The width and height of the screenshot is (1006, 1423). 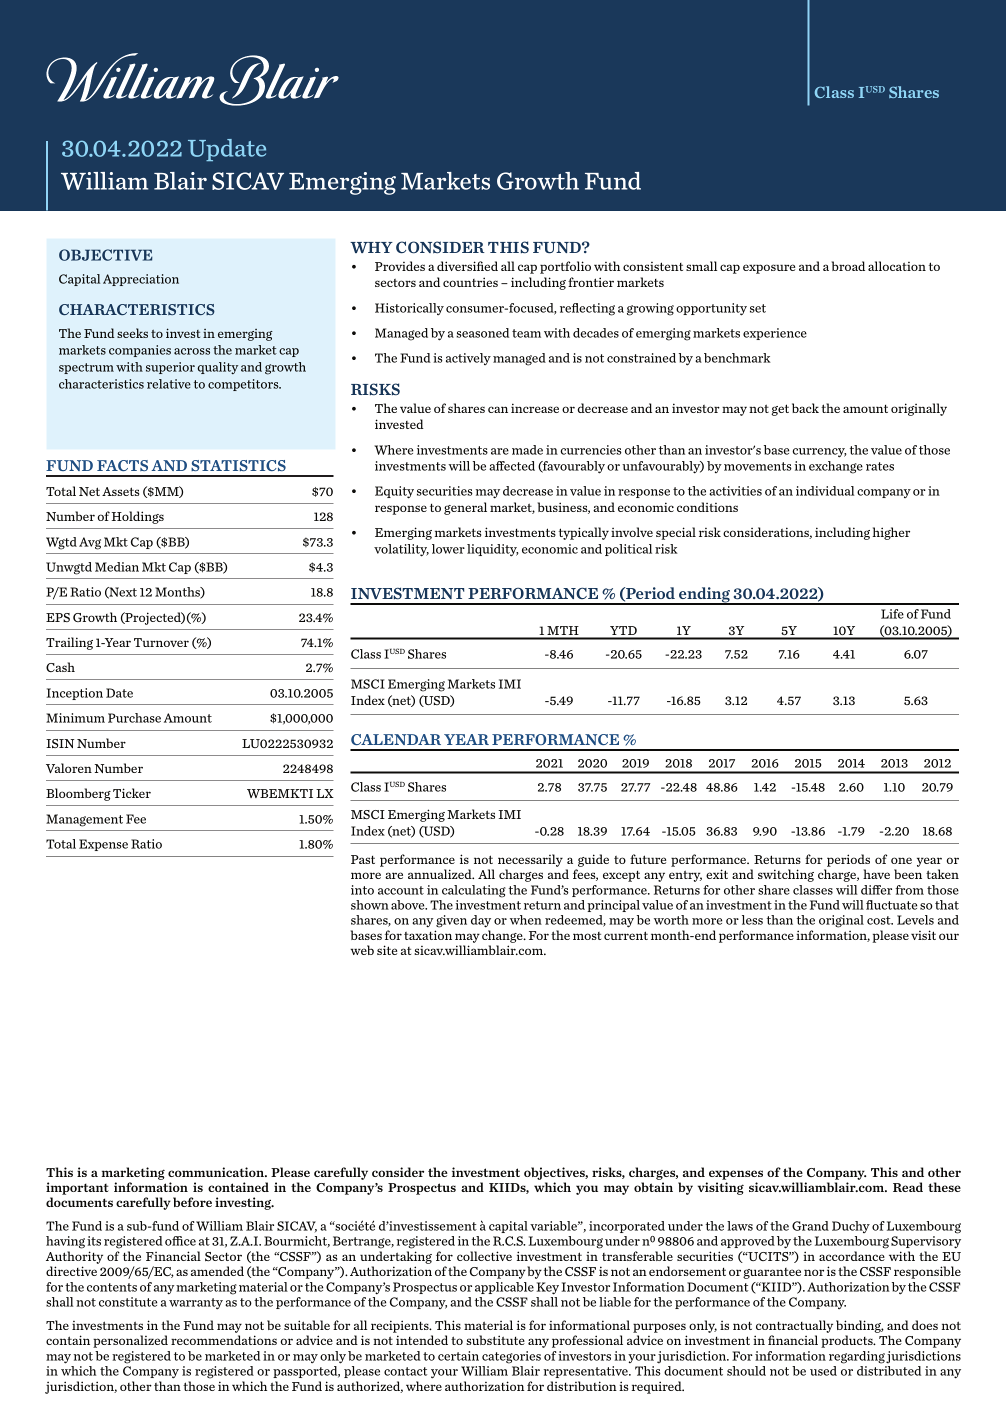 What do you see at coordinates (876, 874) in the screenshot?
I see `have` at bounding box center [876, 874].
